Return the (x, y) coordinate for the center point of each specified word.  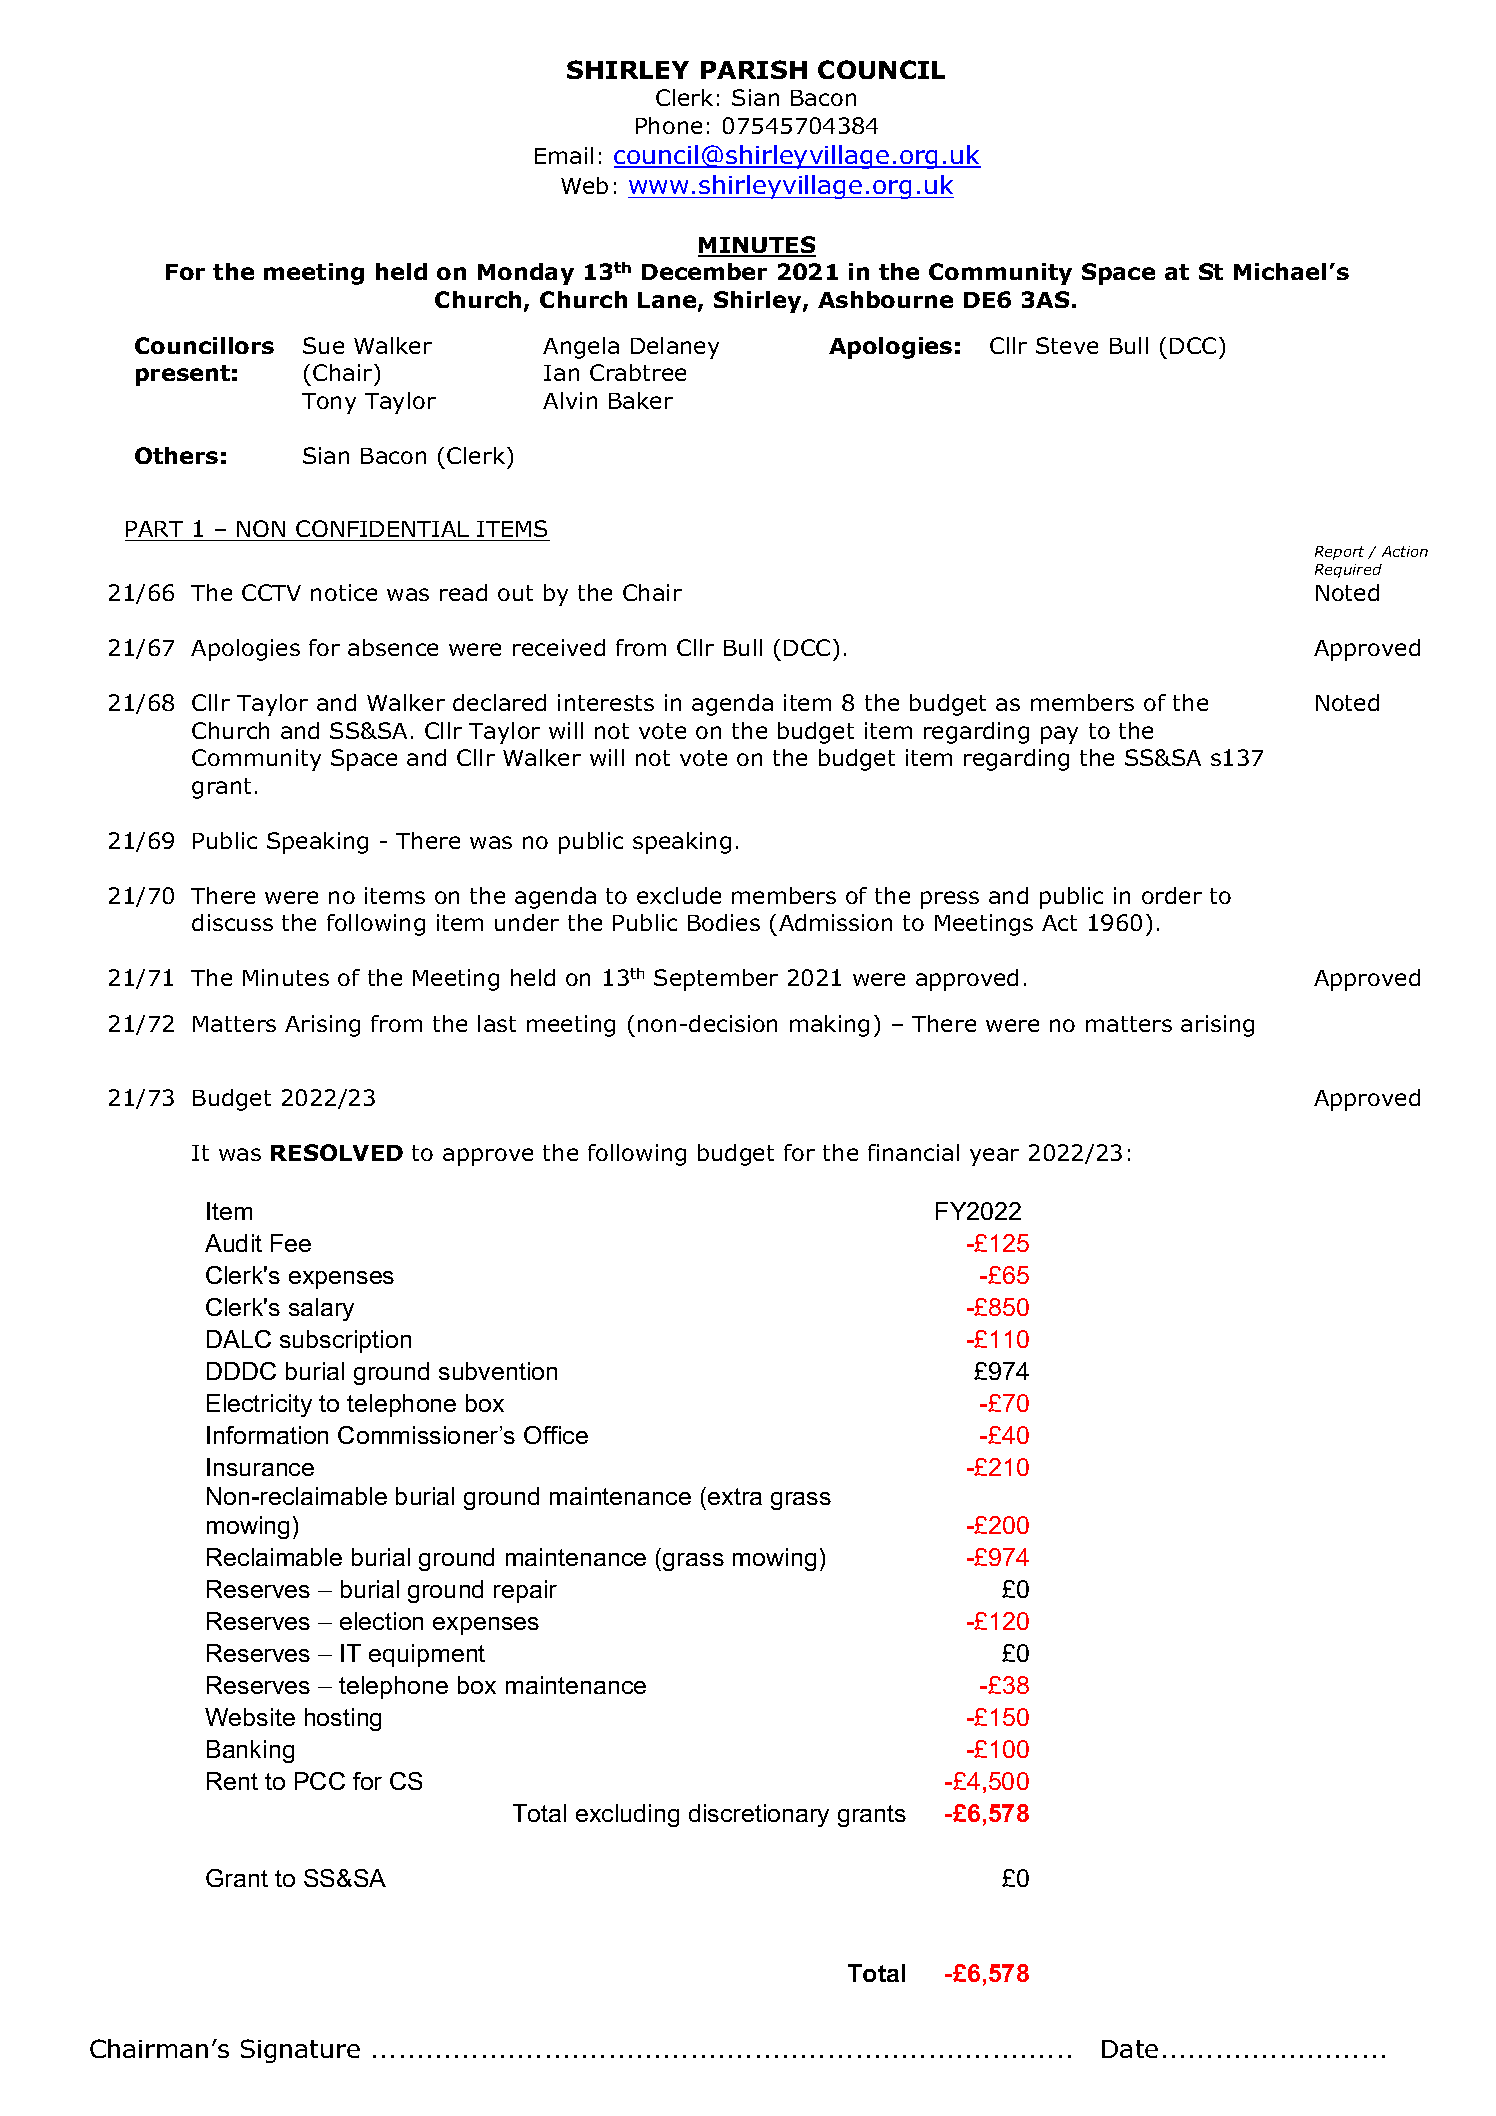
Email (564, 155)
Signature (300, 2051)
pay (1059, 735)
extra (735, 1496)
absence (393, 647)
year (994, 1157)
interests (606, 702)
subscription (345, 1341)
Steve (1067, 345)
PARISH (754, 69)
